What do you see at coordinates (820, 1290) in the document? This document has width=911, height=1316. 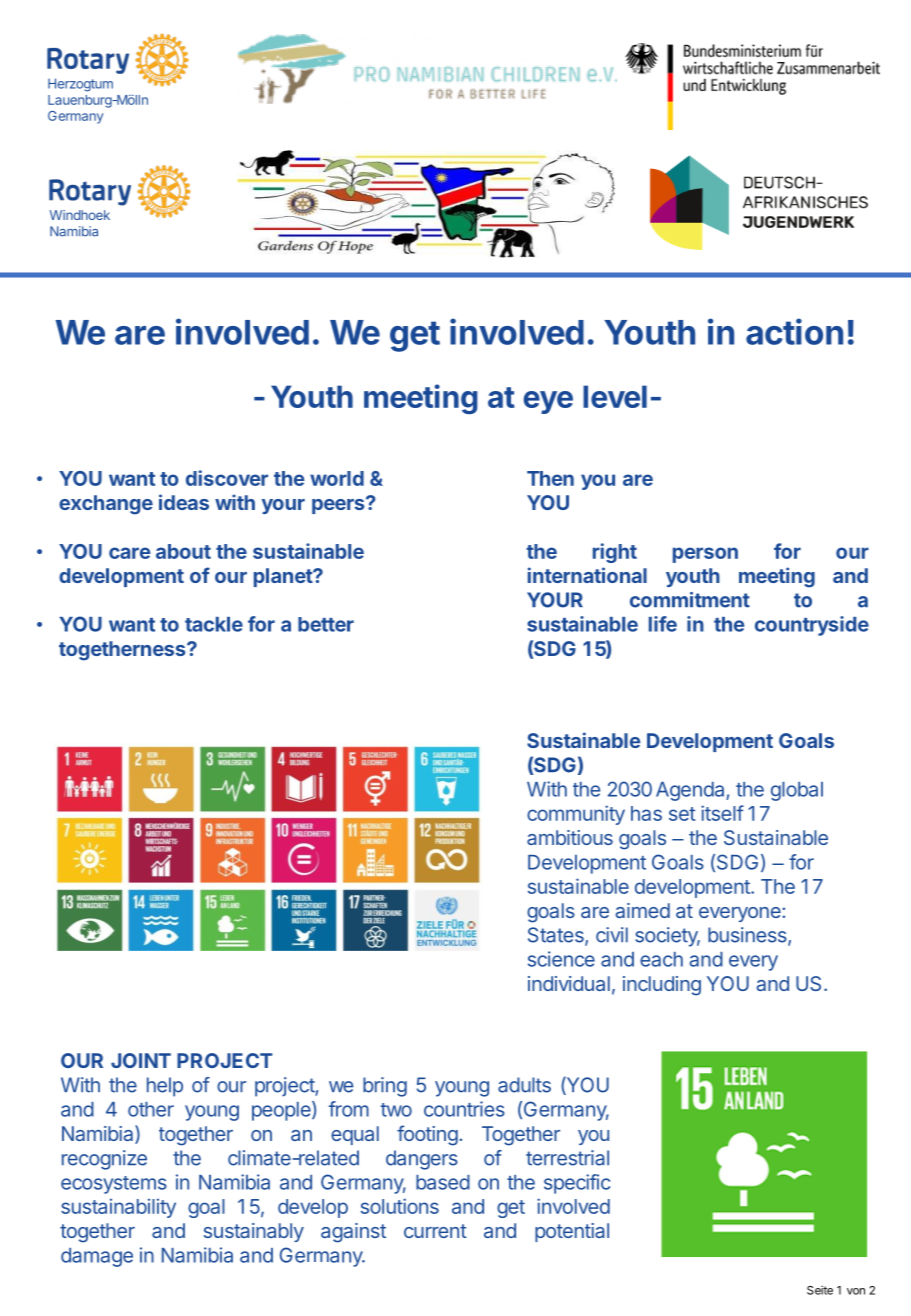 I see `Seite` at bounding box center [820, 1290].
